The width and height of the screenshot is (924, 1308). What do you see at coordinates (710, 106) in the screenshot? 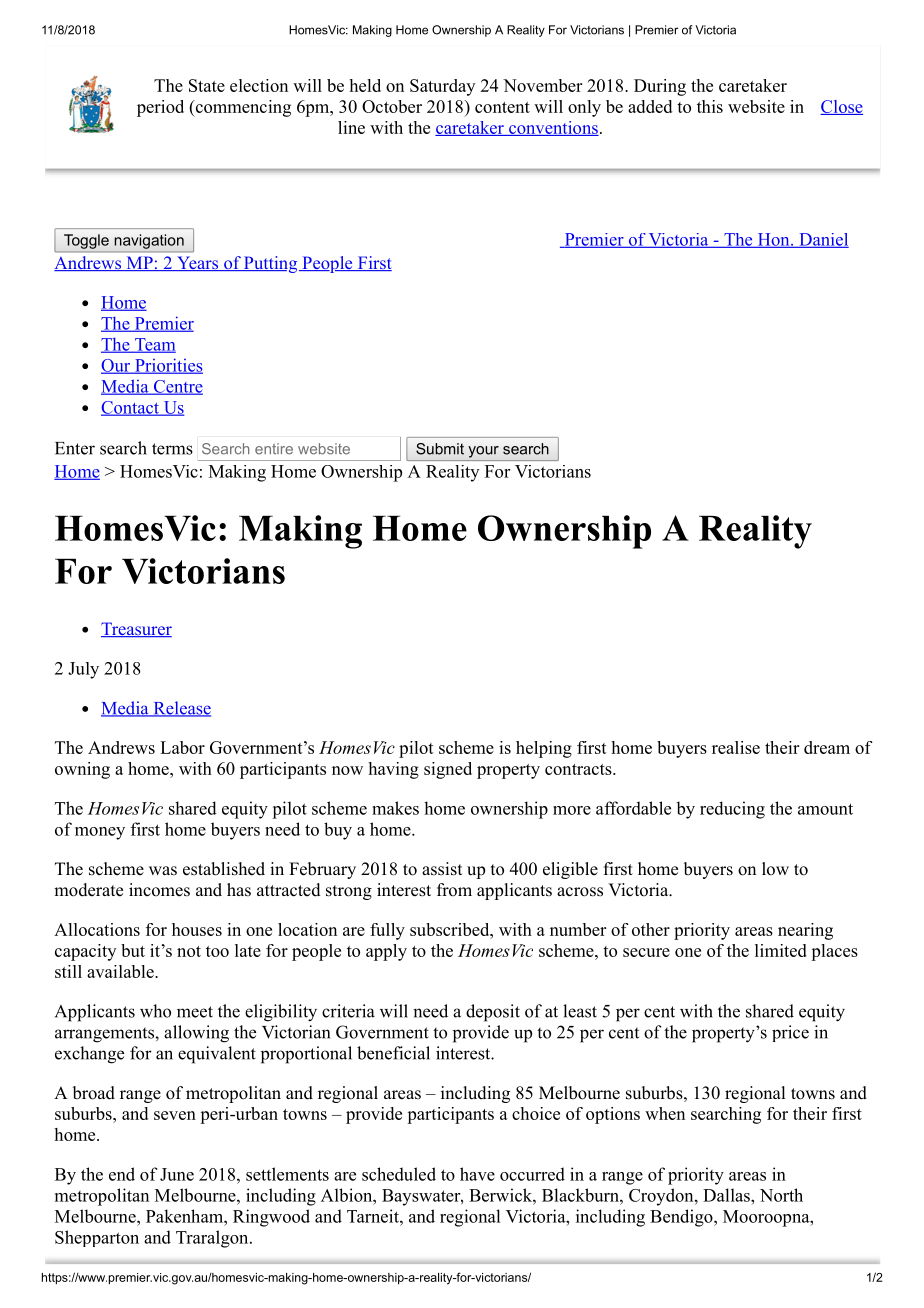
I see `this` at bounding box center [710, 106].
